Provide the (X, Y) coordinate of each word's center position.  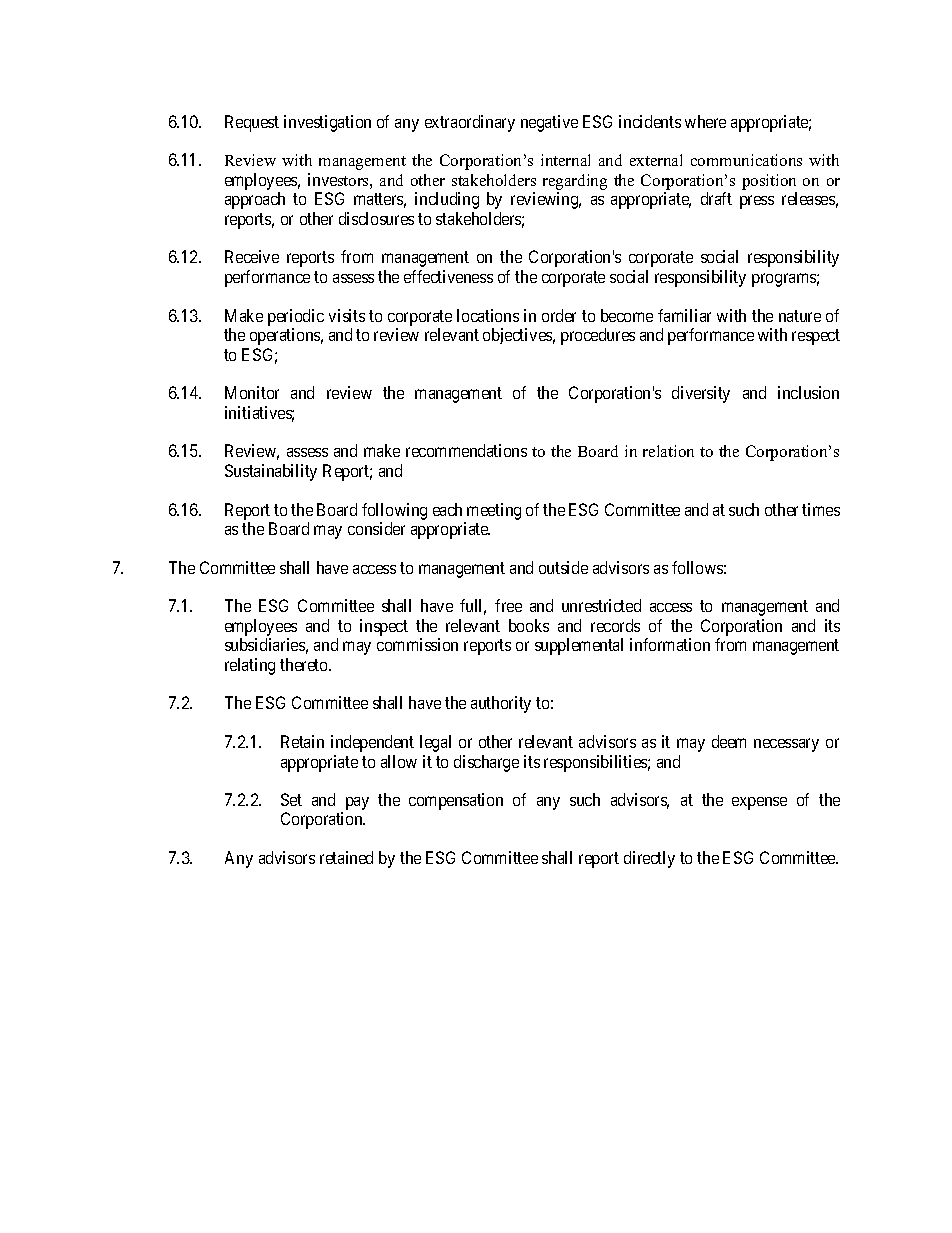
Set (291, 799)
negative (549, 123)
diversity (701, 394)
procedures (598, 336)
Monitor (252, 392)
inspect (384, 627)
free (508, 605)
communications (746, 160)
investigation (327, 123)
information (670, 644)
